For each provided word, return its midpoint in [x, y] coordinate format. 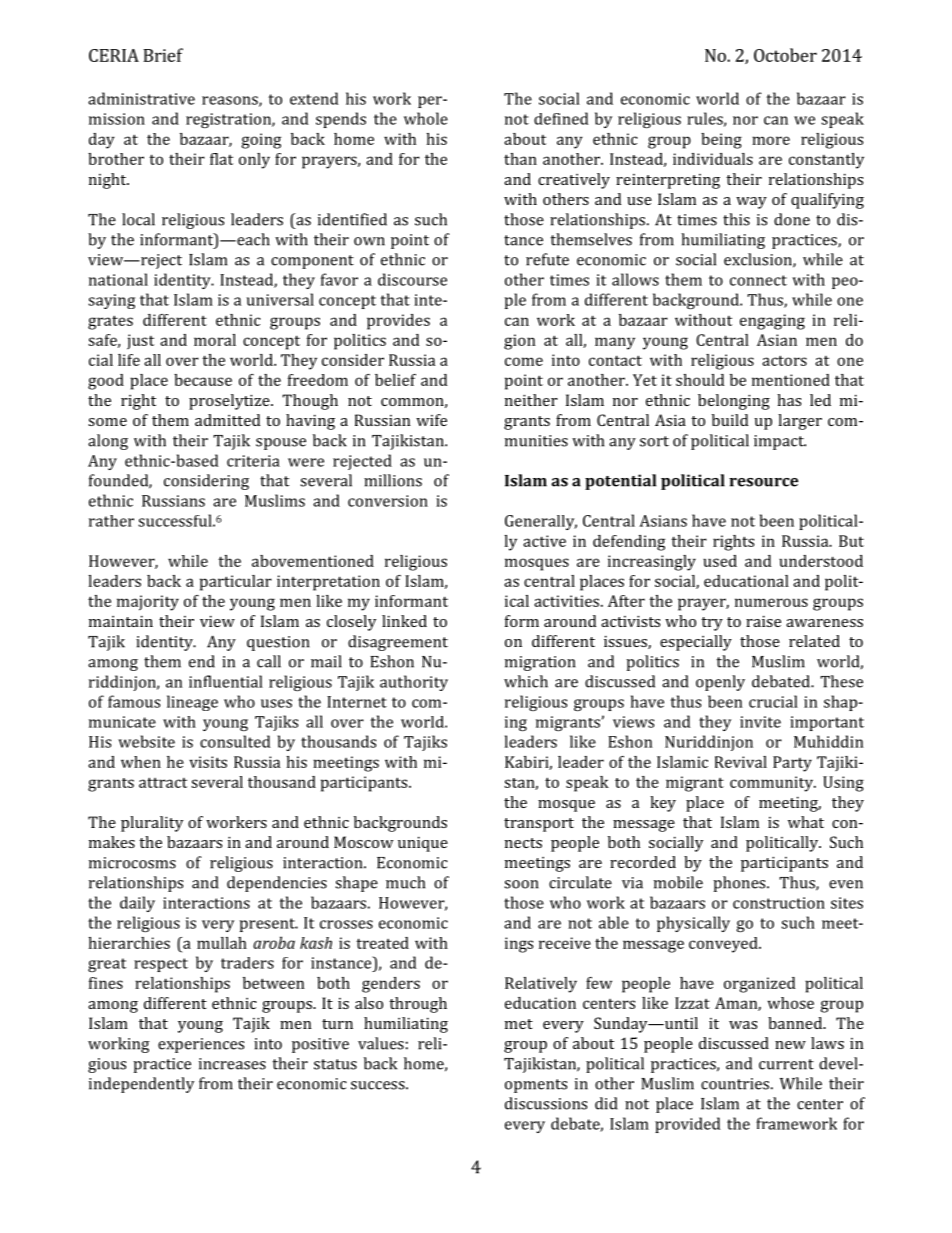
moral [215, 340]
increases [232, 1064]
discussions [546, 1103]
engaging [772, 322]
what [806, 822]
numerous [771, 602]
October [785, 55]
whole [426, 118]
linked [404, 621]
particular [236, 583]
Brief [163, 55]
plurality [152, 824]
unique [423, 844]
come [524, 361]
